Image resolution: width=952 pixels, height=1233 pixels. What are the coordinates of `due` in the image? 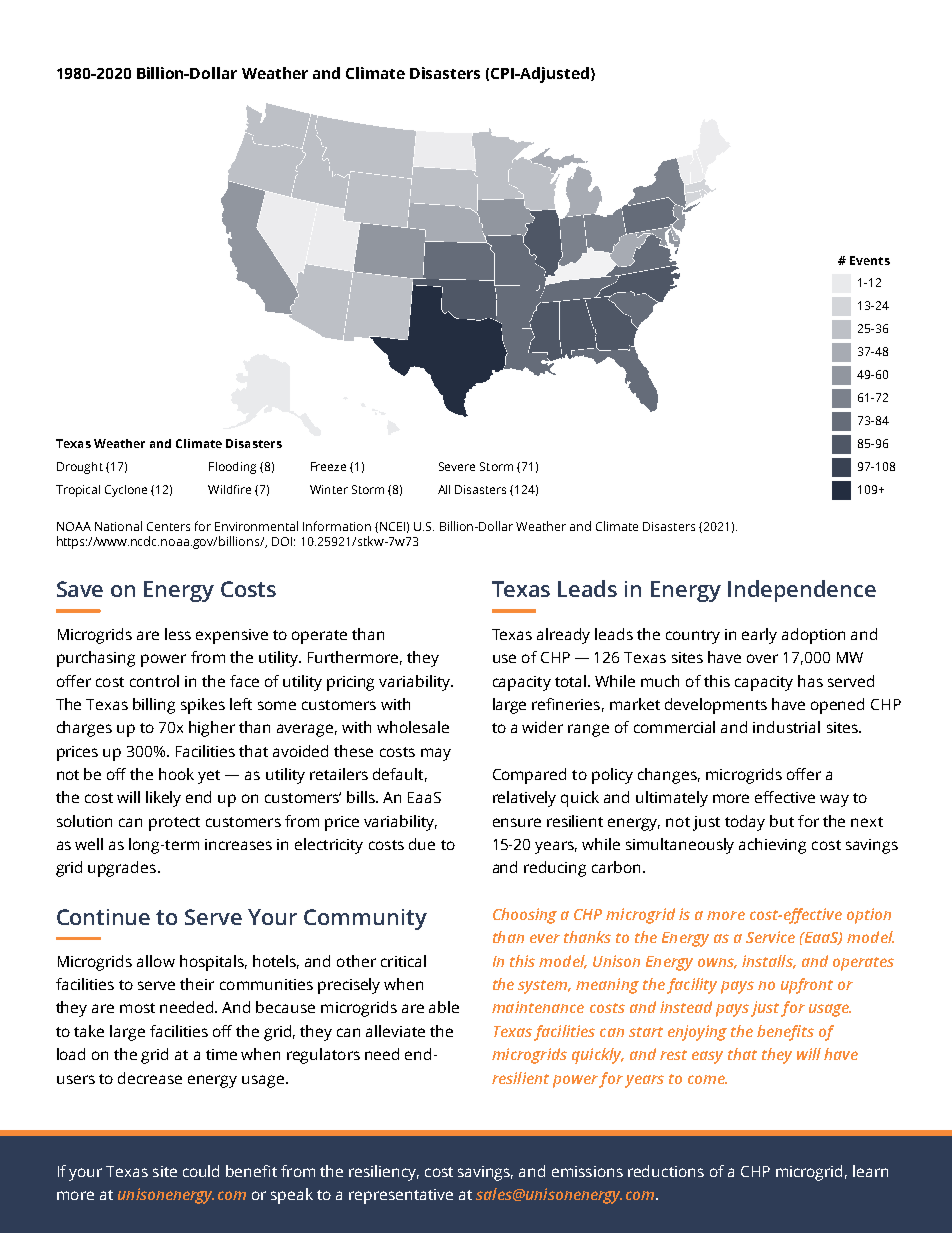 It's located at (422, 844).
